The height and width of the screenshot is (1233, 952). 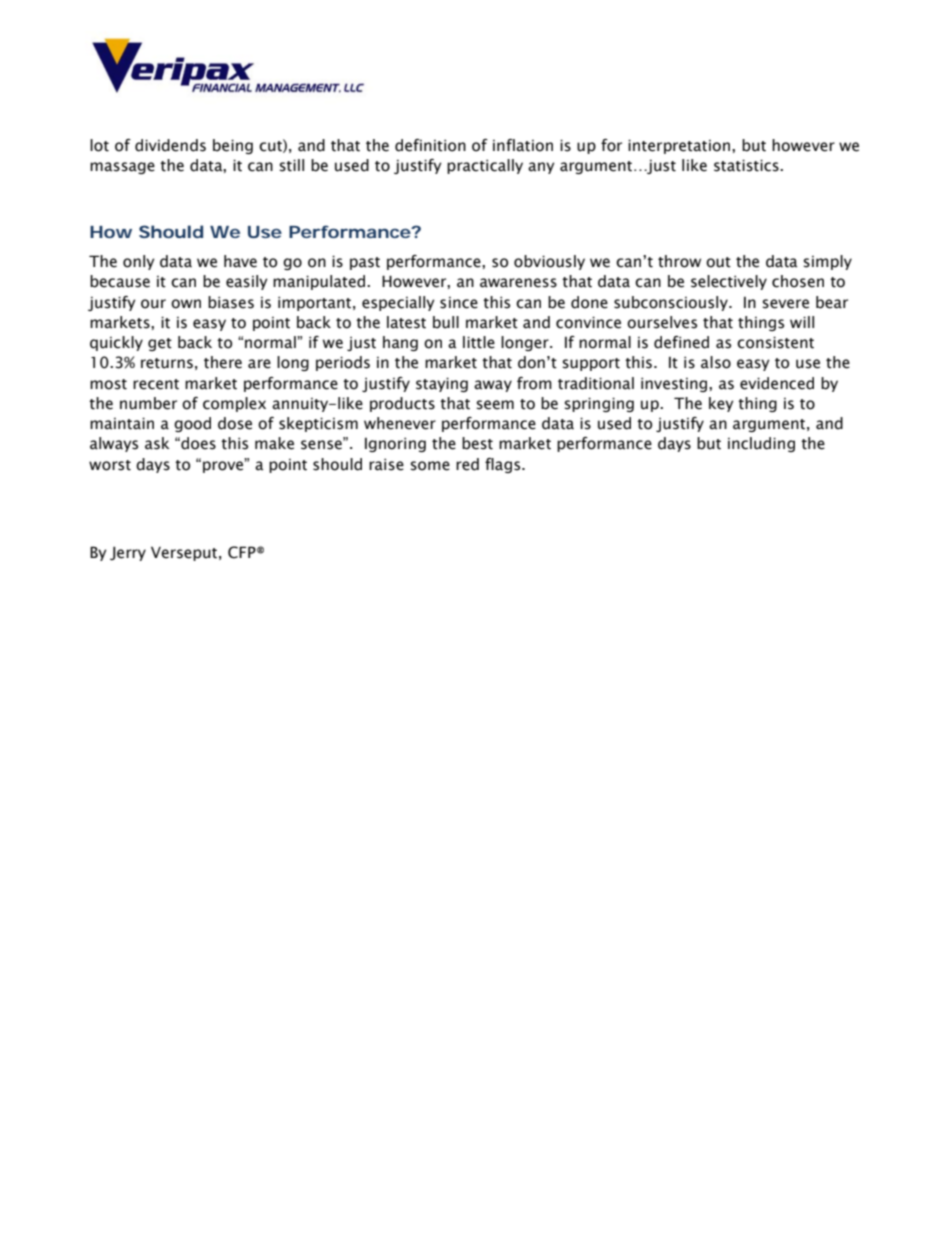 What do you see at coordinates (775, 342) in the screenshot?
I see `consistent` at bounding box center [775, 342].
